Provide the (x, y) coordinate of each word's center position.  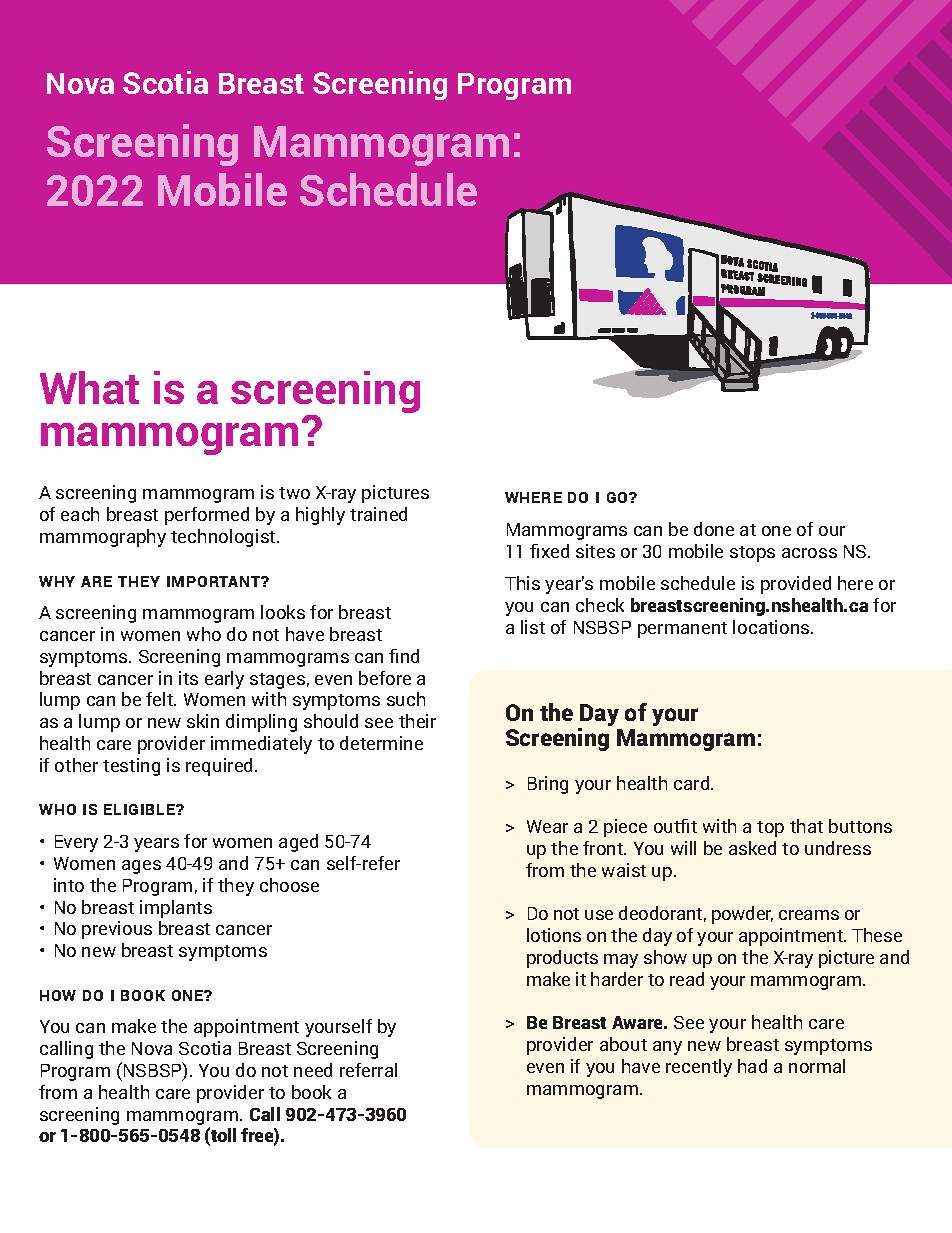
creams (809, 915)
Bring (548, 785)
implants (176, 909)
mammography (103, 538)
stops (752, 554)
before (385, 678)
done (714, 529)
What (89, 387)
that (806, 826)
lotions (554, 935)
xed (555, 551)
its (188, 678)
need (313, 1070)
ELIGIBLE (140, 809)
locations (772, 627)
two (294, 493)
